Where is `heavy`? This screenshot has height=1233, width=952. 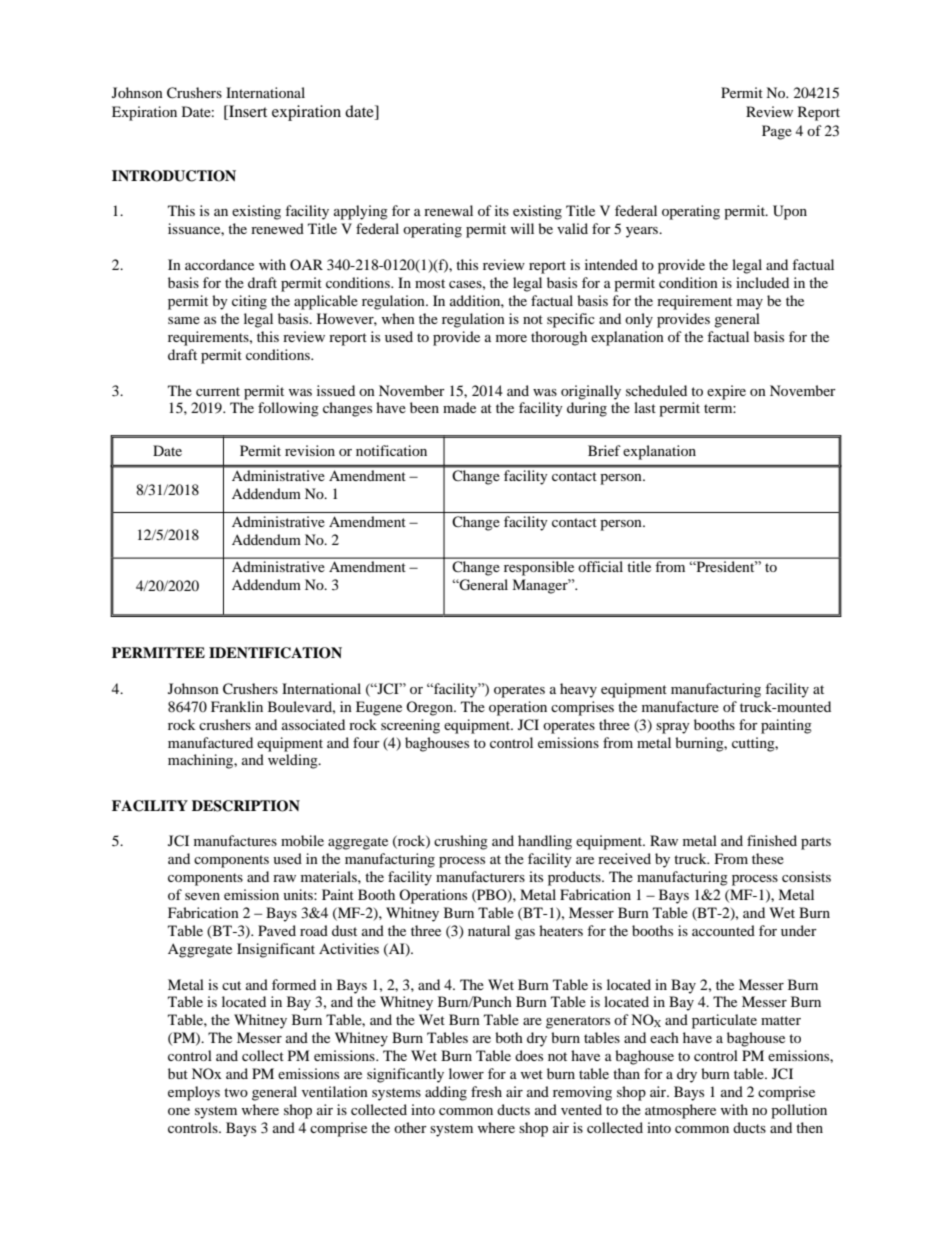 heavy is located at coordinates (578, 690).
